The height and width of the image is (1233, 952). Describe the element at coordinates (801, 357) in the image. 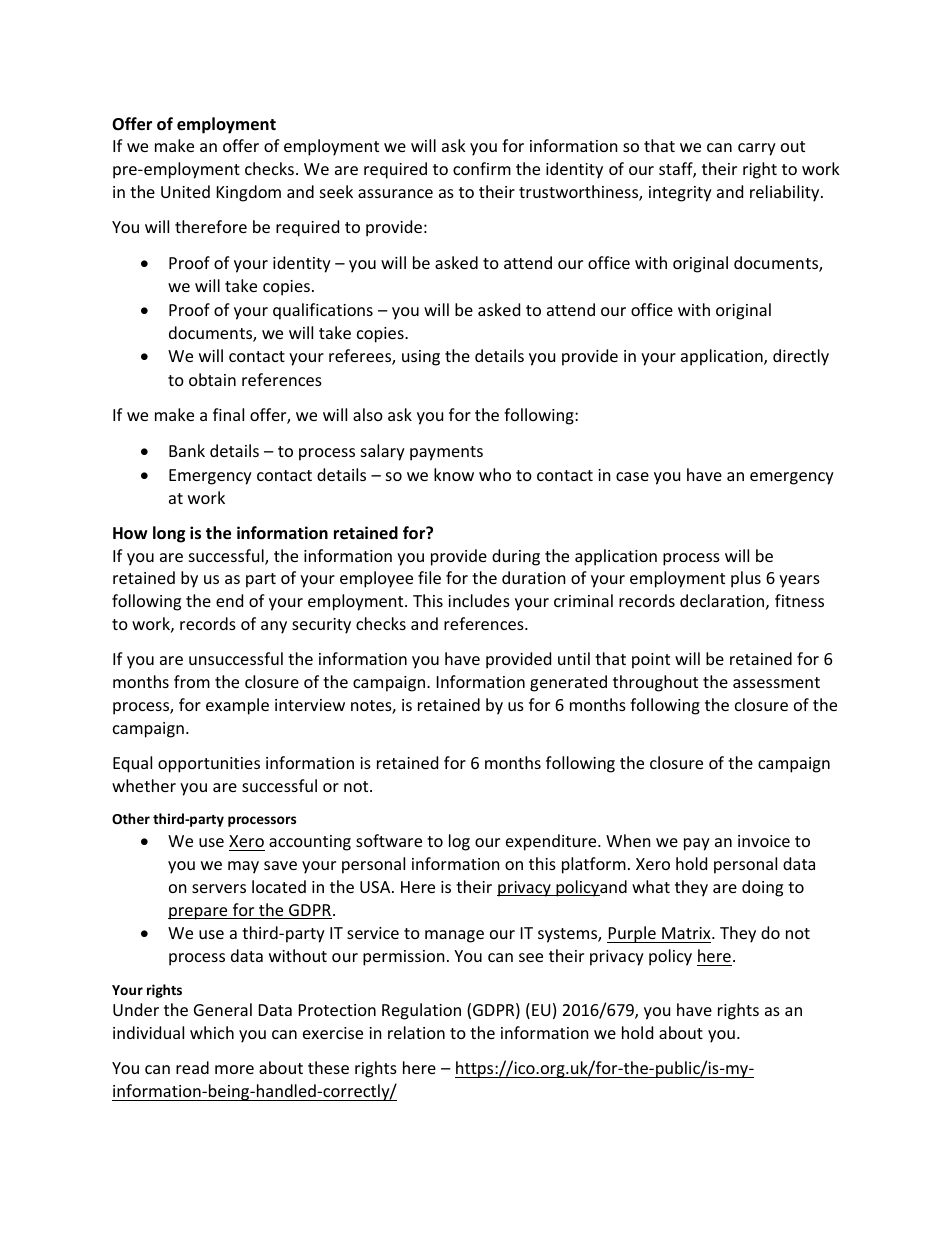

I see `directly` at that location.
